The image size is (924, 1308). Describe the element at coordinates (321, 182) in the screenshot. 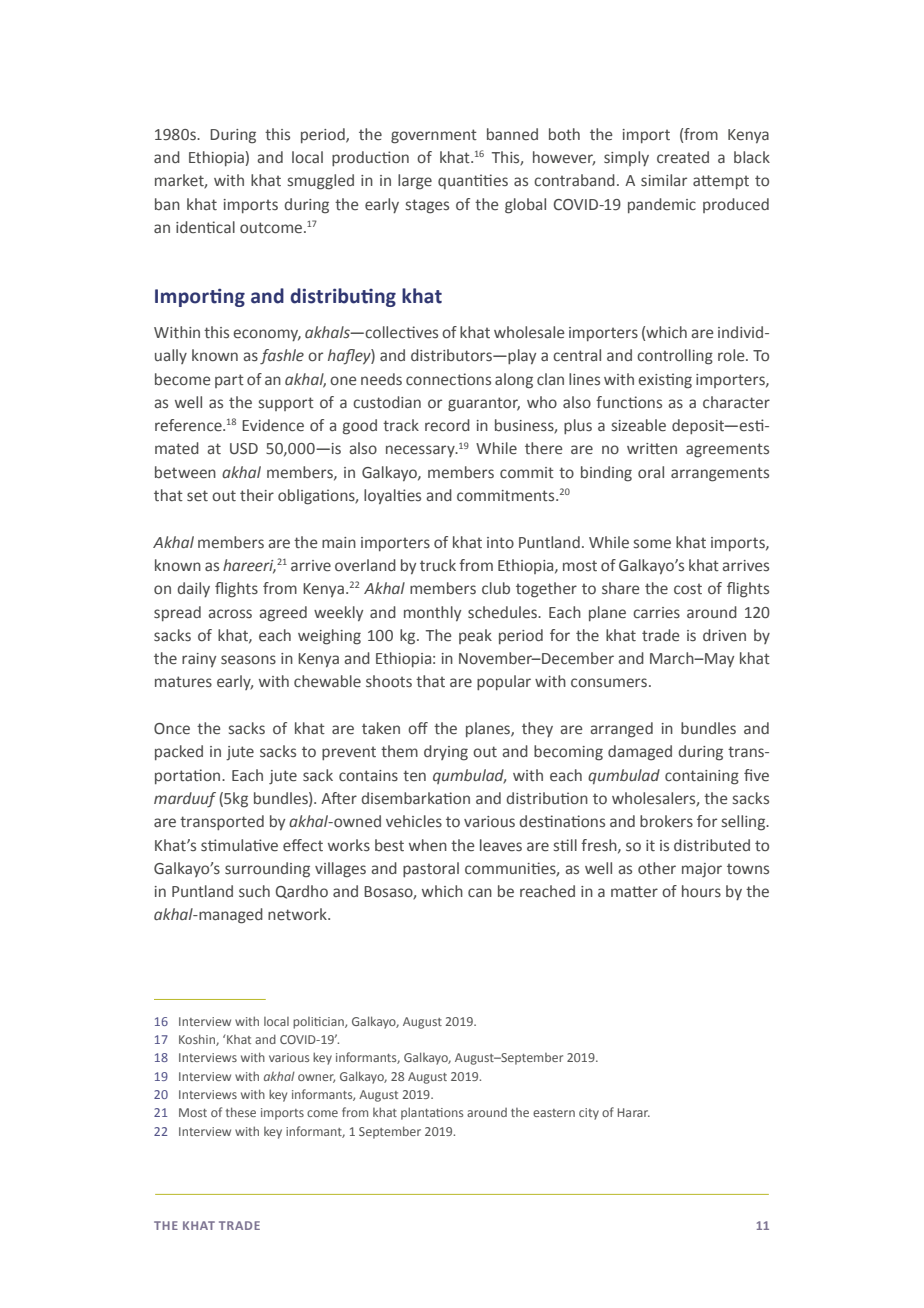

I see `smuggled` at that location.
